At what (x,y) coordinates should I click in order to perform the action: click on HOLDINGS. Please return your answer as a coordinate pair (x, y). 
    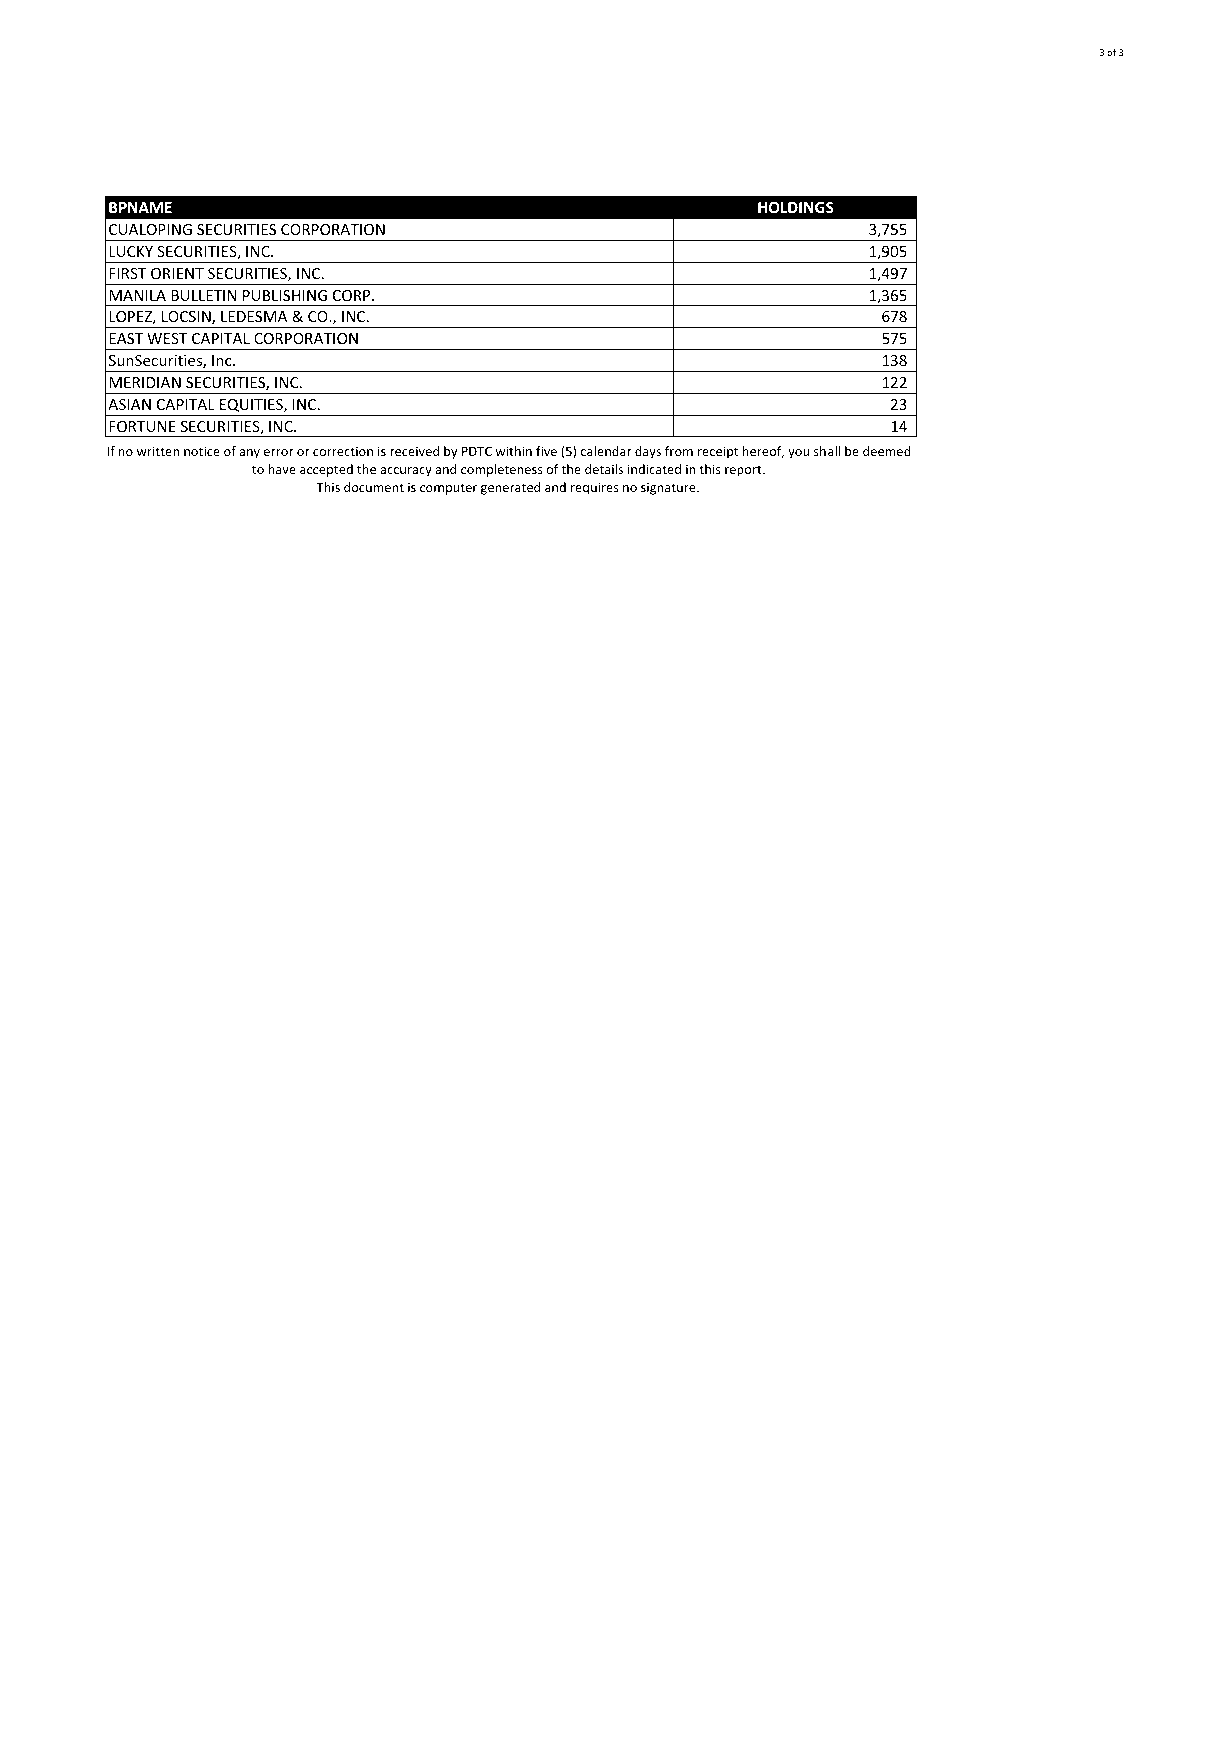
    Looking at the image, I should click on (795, 207).
